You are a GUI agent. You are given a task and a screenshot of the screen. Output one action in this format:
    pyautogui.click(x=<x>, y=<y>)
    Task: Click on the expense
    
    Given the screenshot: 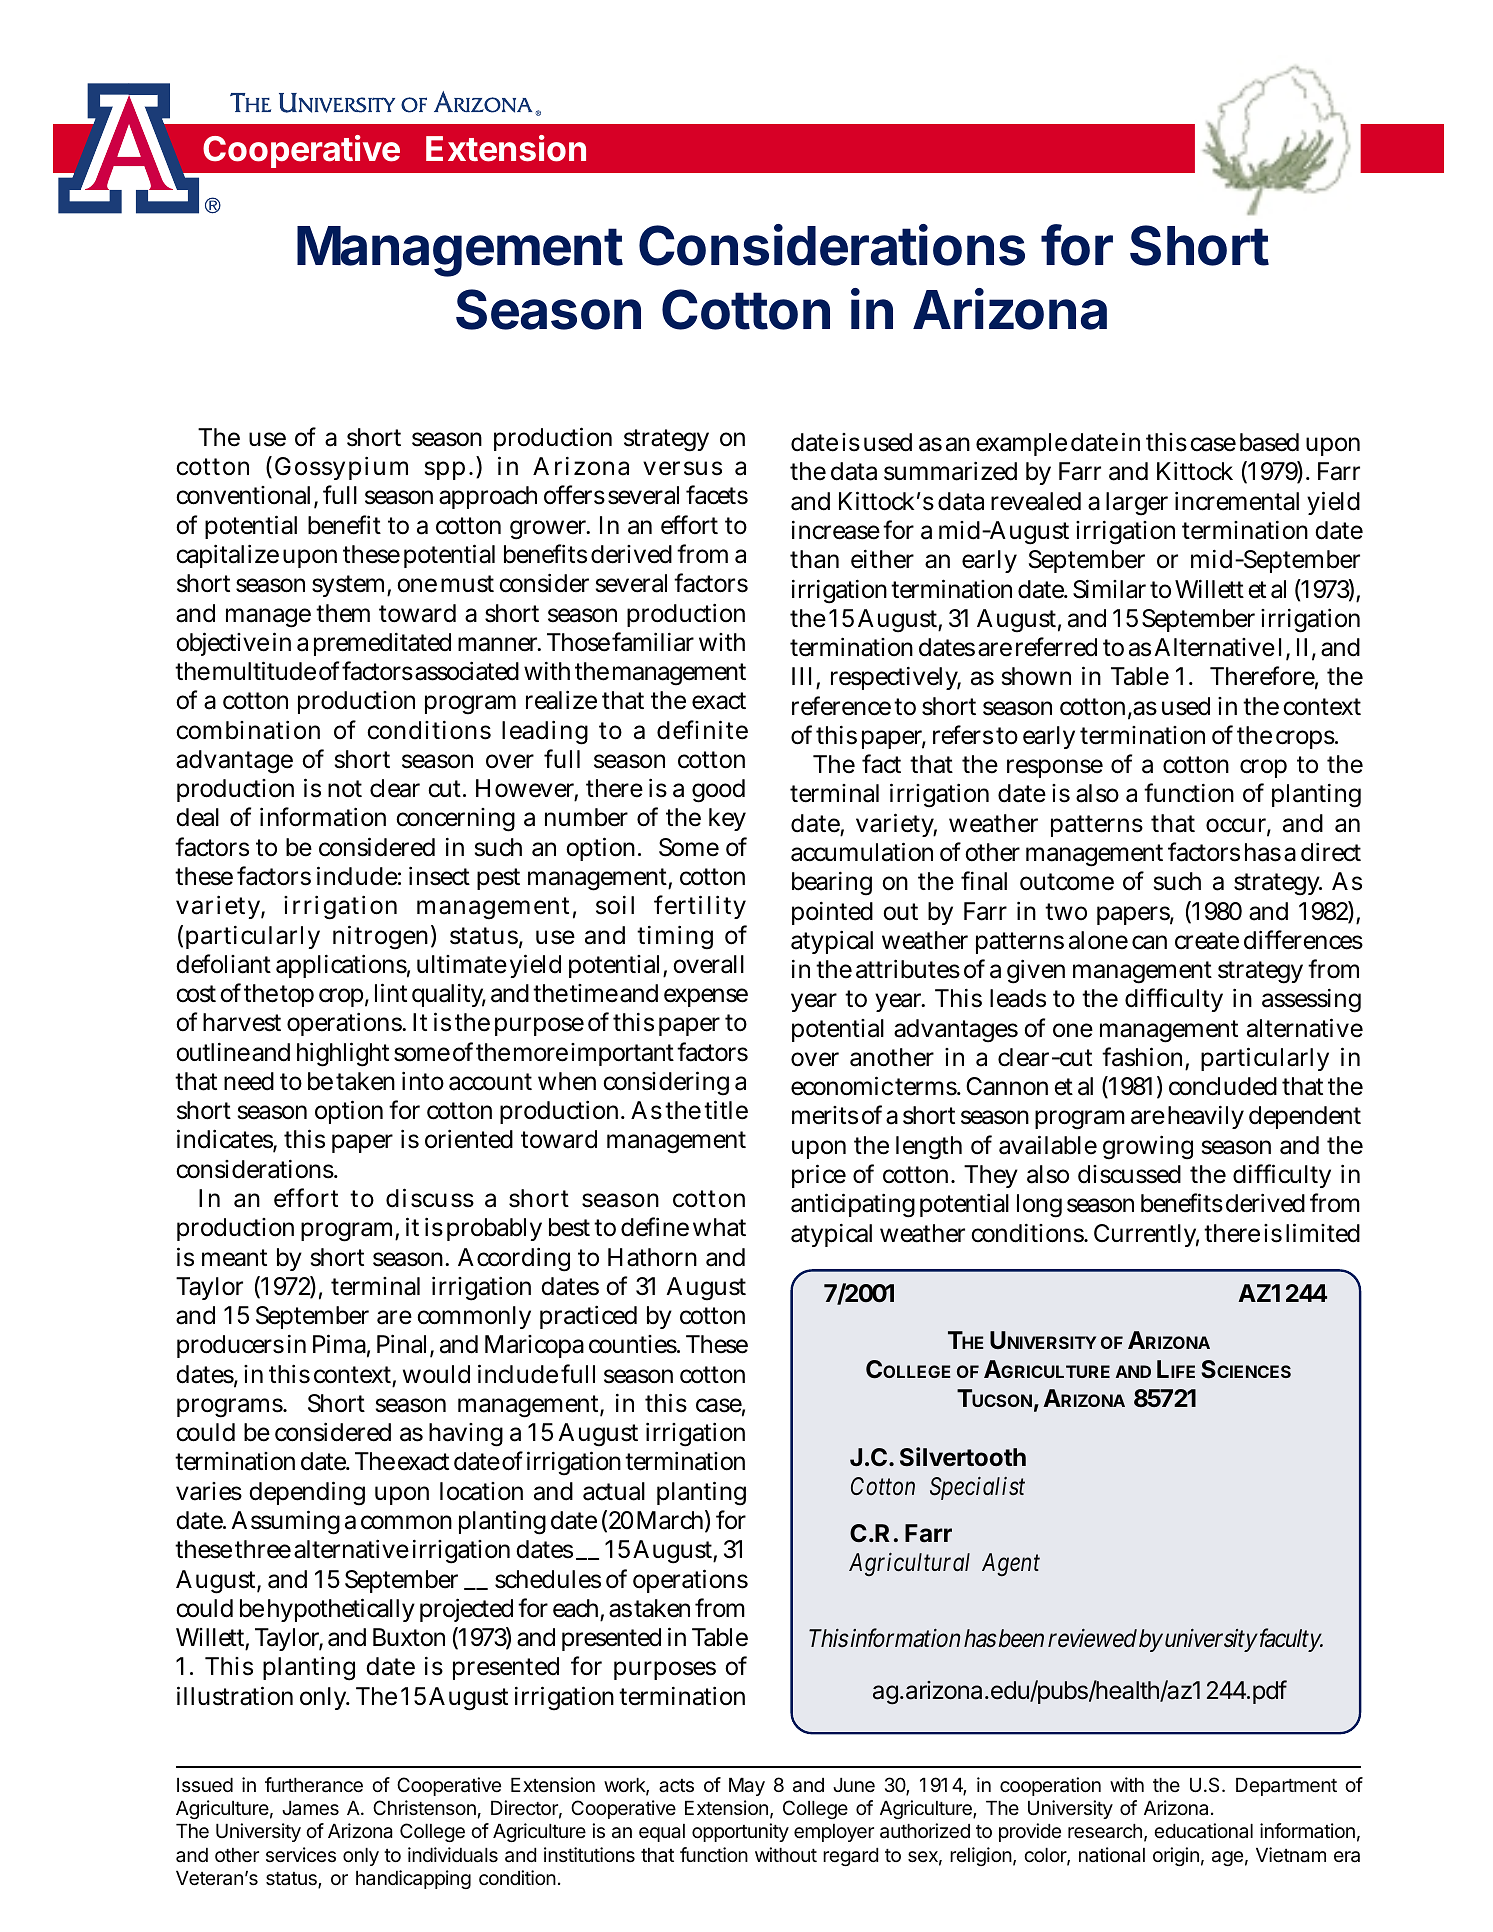 What is the action you would take?
    pyautogui.click(x=706, y=997)
